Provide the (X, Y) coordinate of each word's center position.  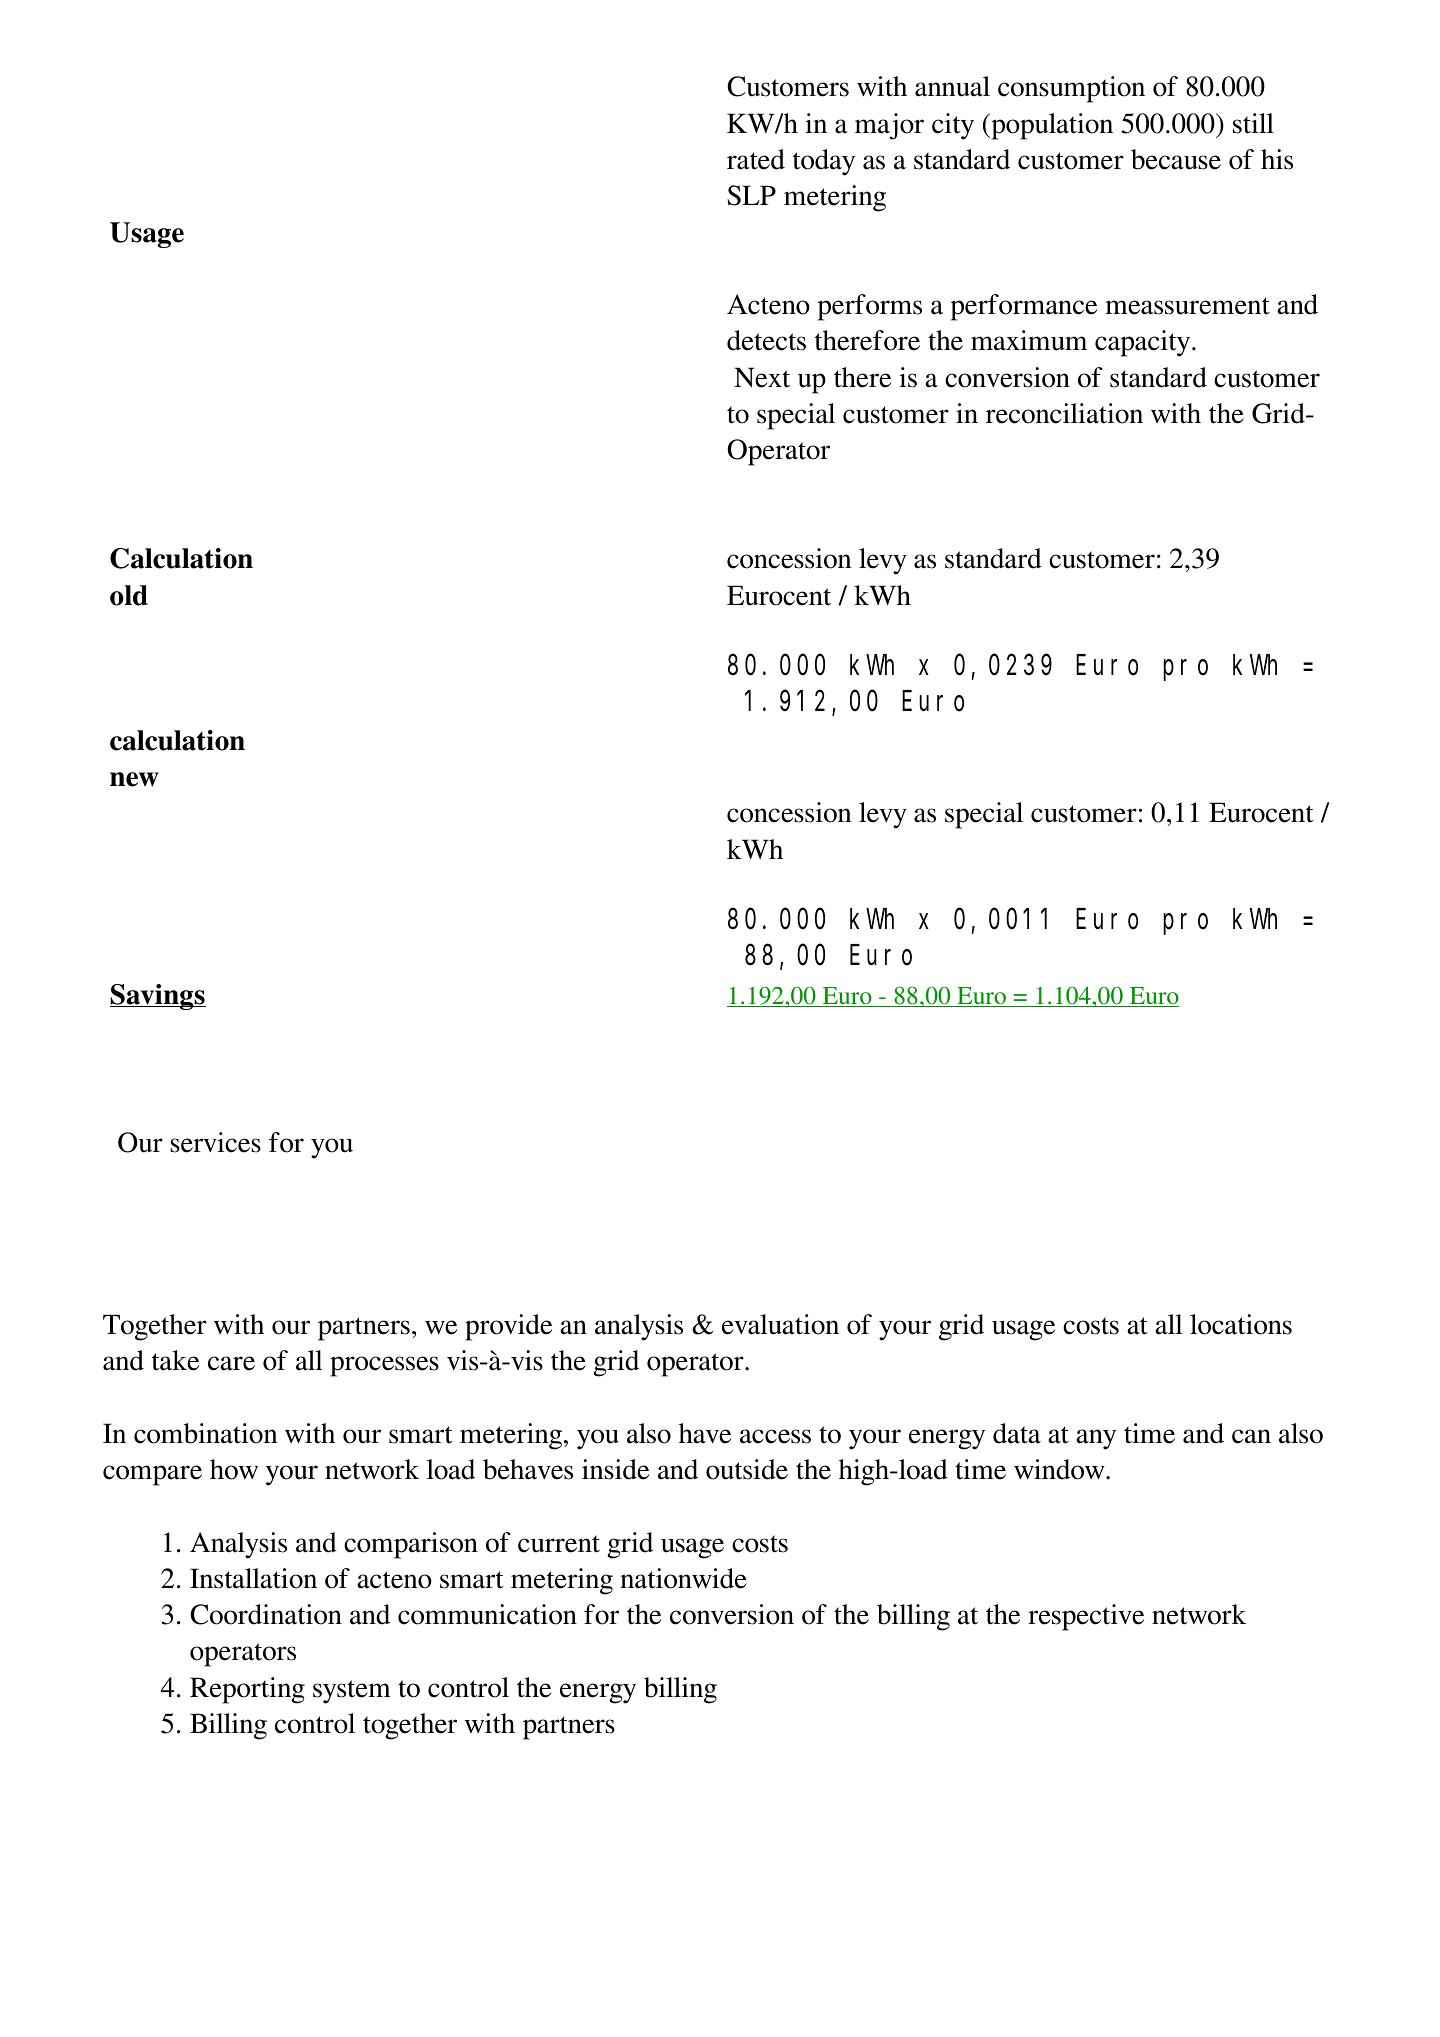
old (129, 595)
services (215, 1142)
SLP (751, 195)
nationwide (683, 1578)
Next (762, 377)
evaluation (780, 1324)
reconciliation (1064, 413)
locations (1241, 1324)
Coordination (266, 1614)
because (1176, 159)
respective (1086, 1617)
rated (756, 159)
